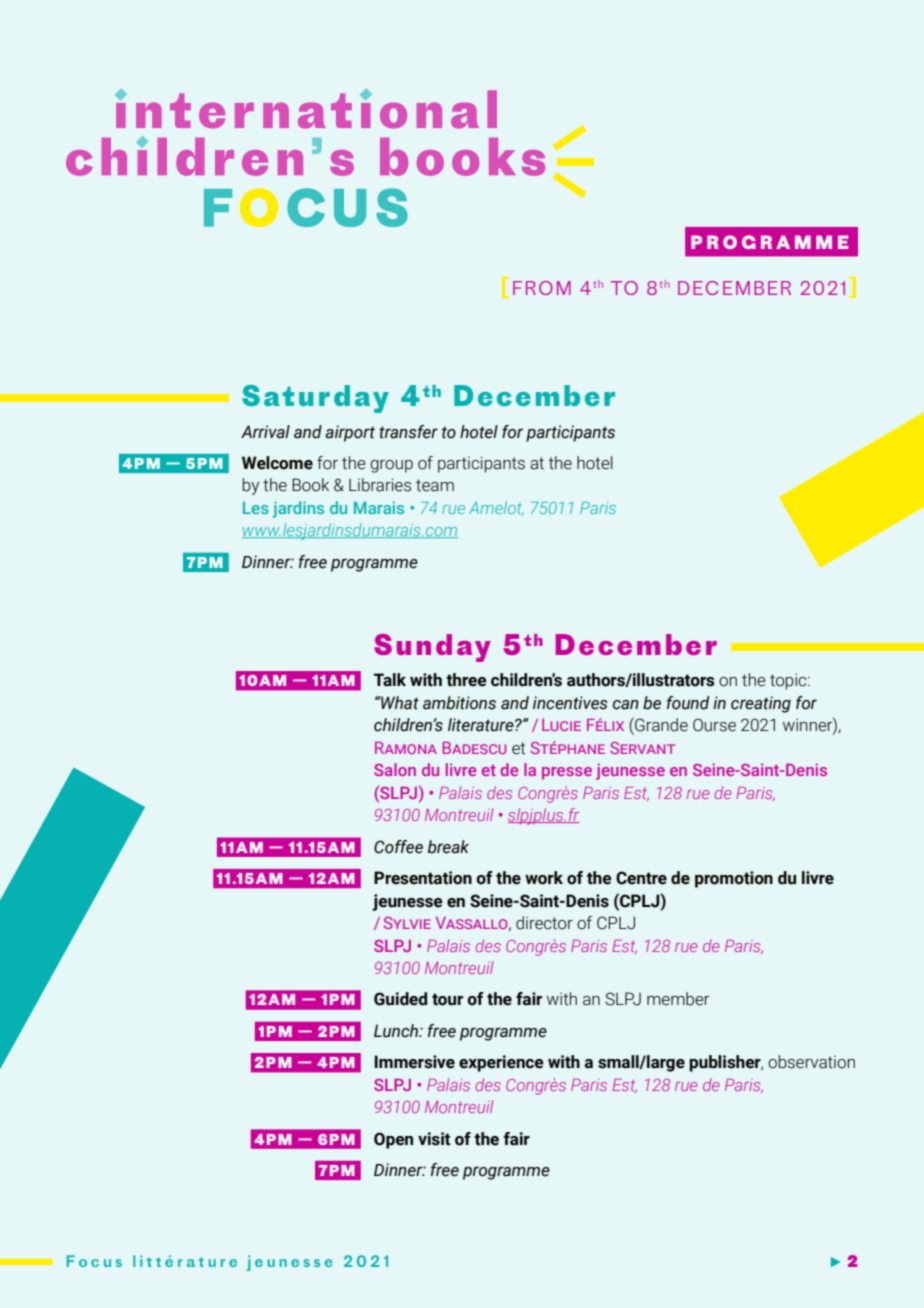 This screenshot has width=924, height=1308. I want to click on team, so click(435, 485).
